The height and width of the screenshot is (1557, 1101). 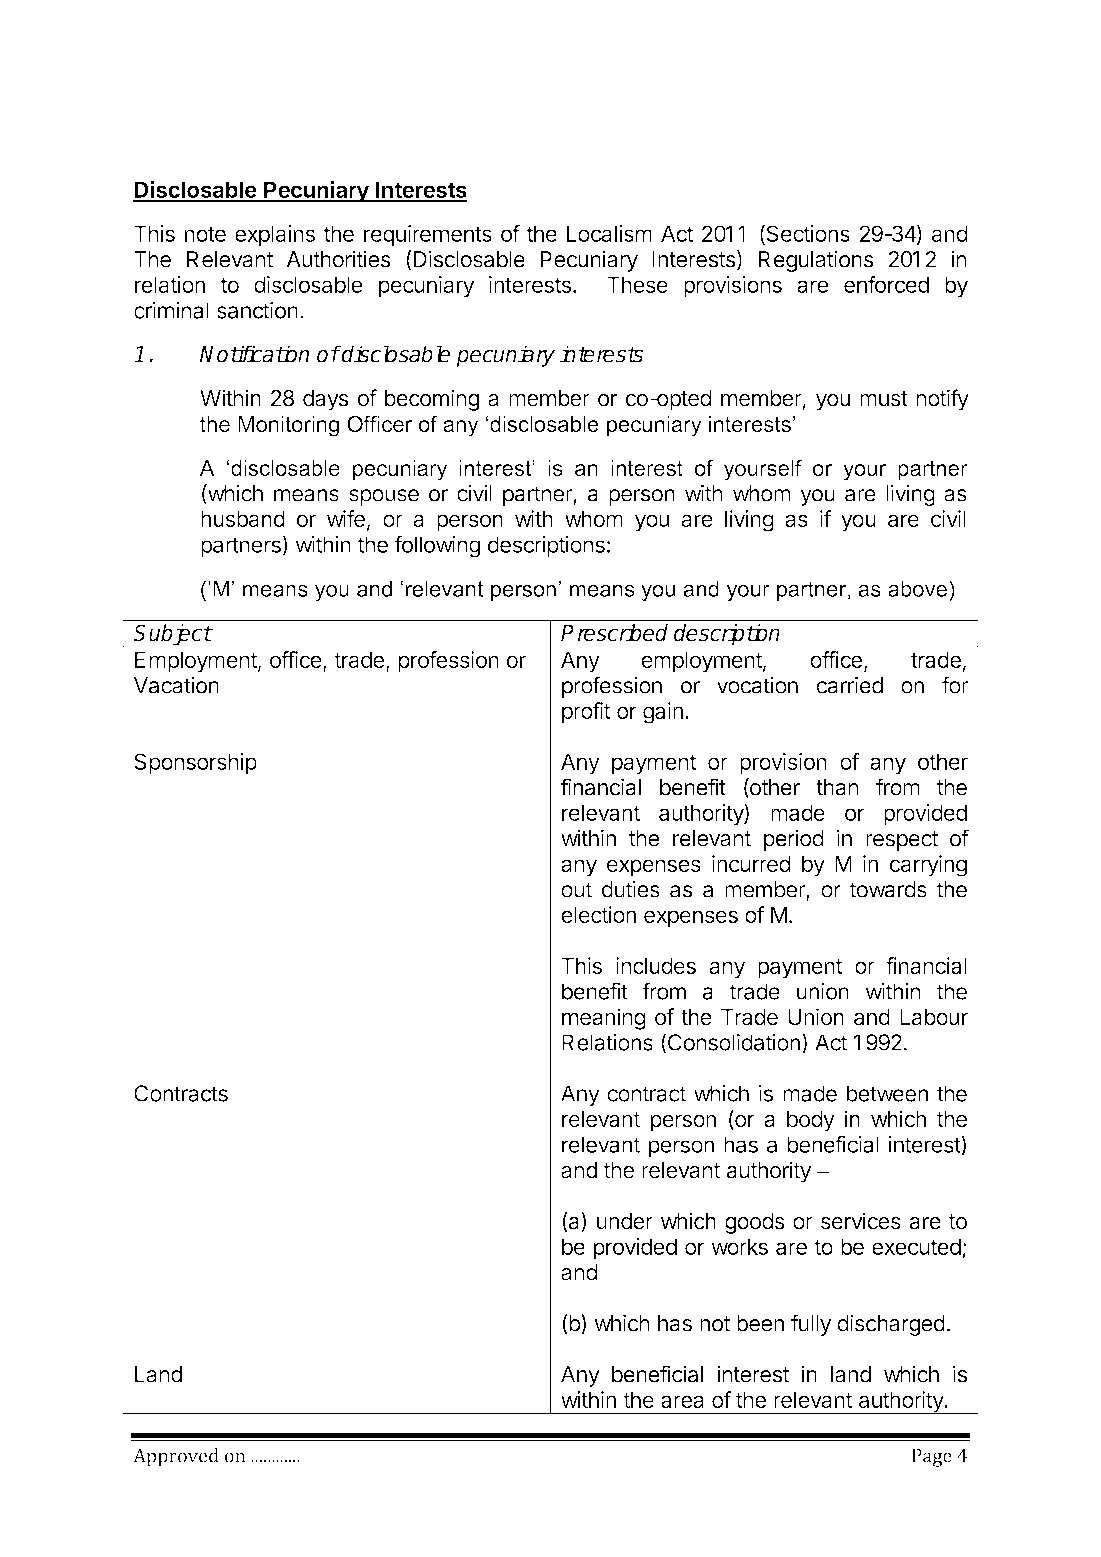 What do you see at coordinates (176, 1457) in the screenshot?
I see `Approved` at bounding box center [176, 1457].
